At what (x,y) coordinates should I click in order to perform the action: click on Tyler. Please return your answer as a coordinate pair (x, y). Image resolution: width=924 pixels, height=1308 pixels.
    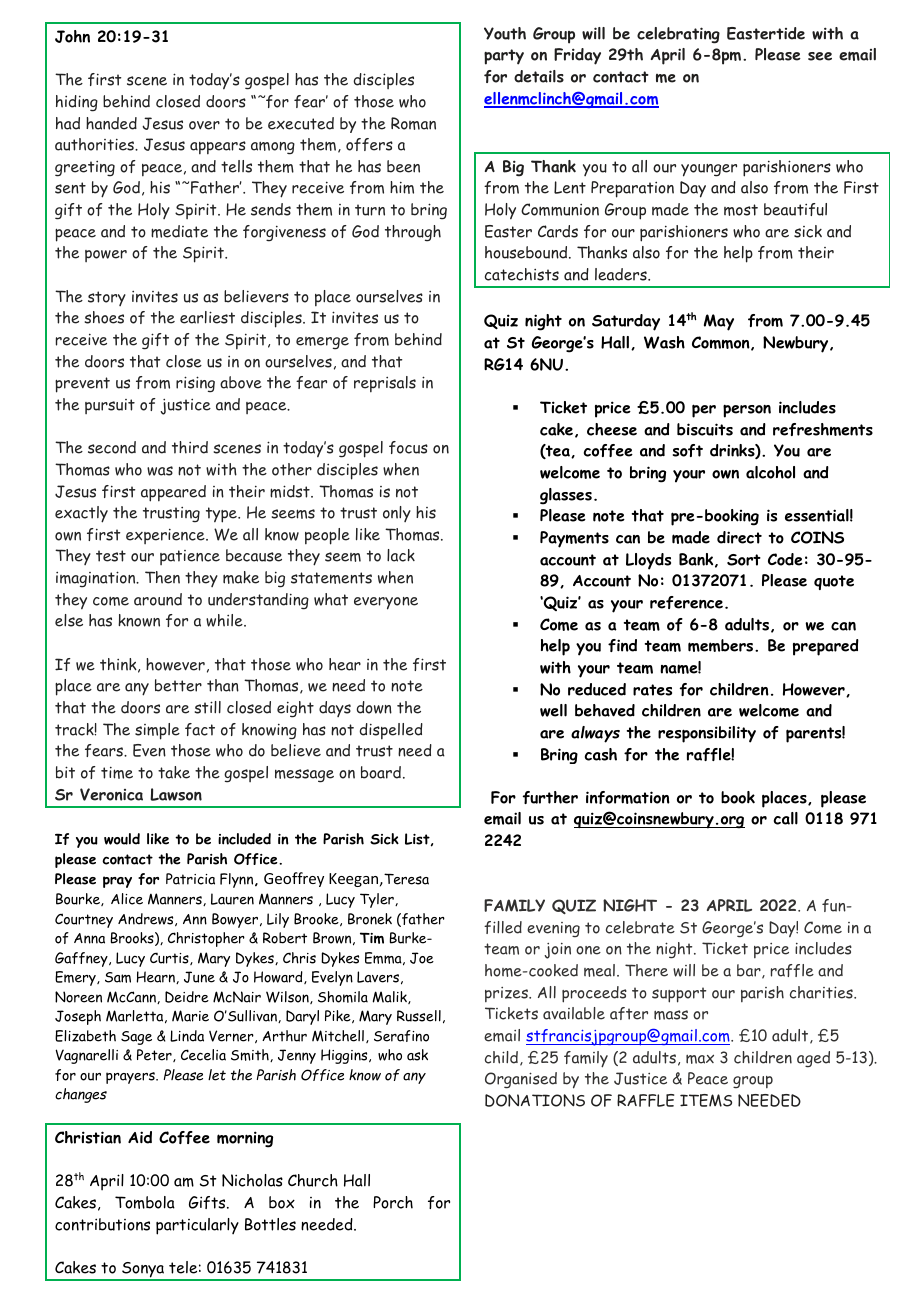
    Looking at the image, I should click on (378, 900).
